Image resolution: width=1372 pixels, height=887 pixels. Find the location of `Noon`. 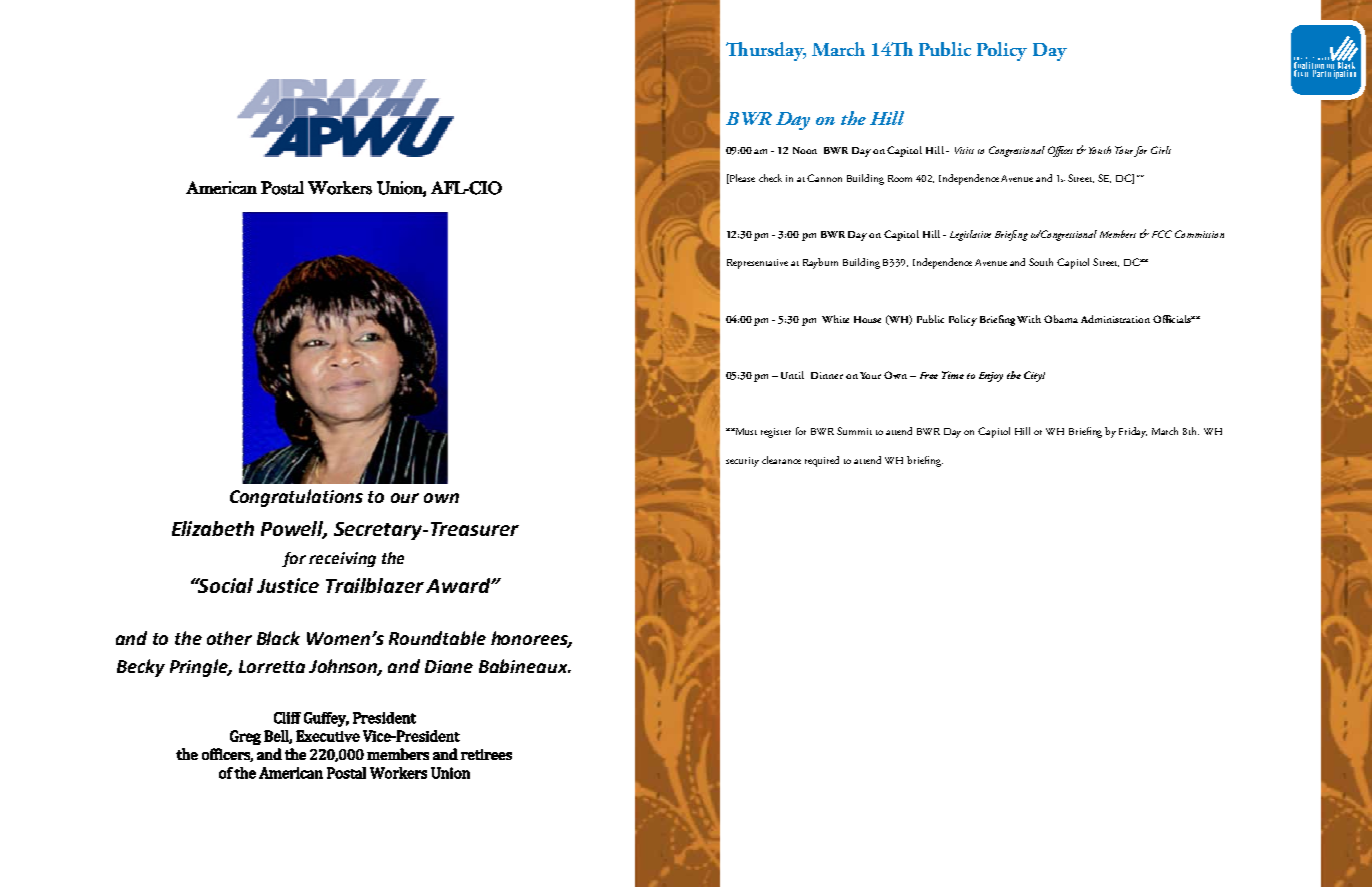

Noon is located at coordinates (805, 150).
